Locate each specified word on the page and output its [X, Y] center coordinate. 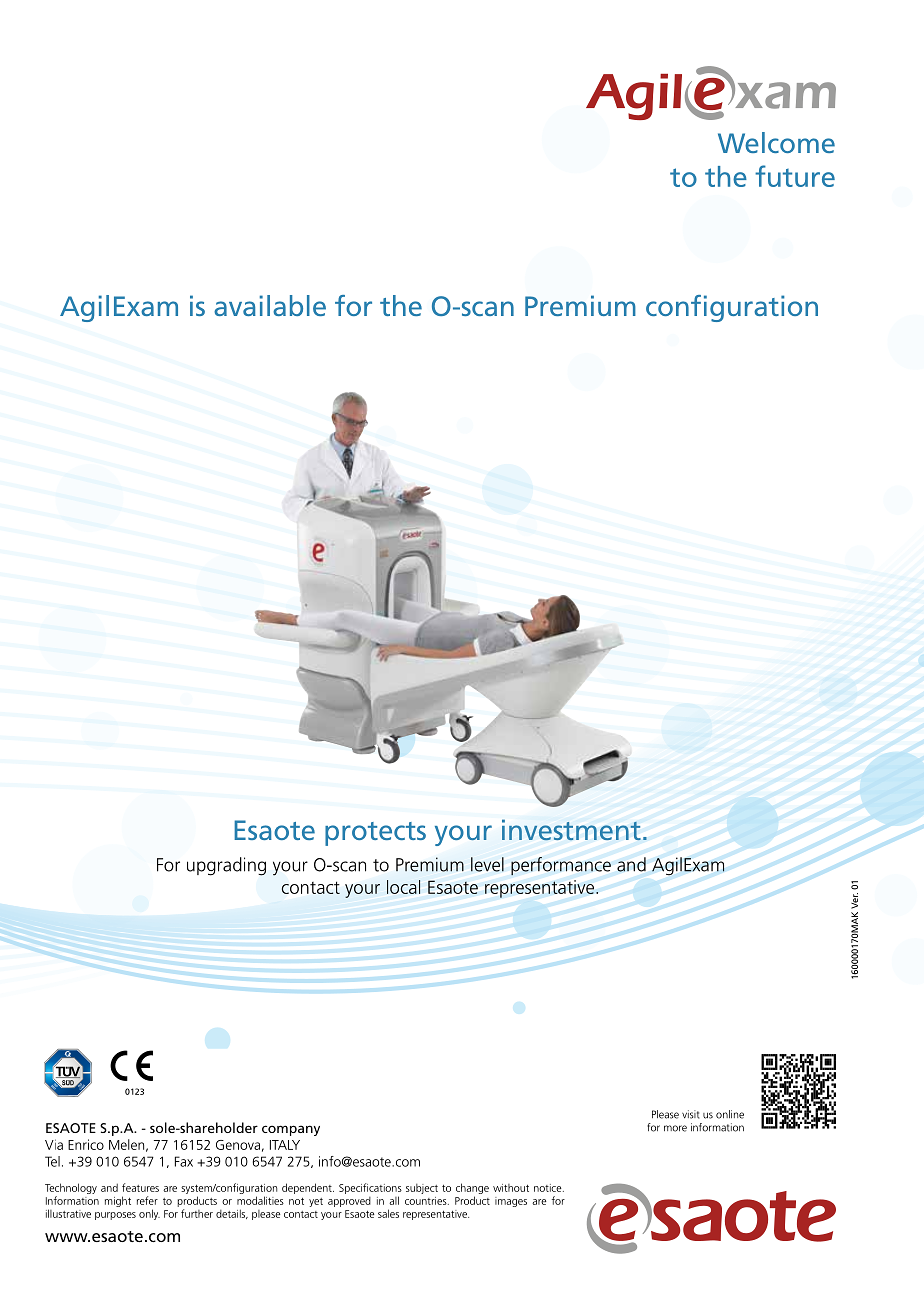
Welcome [776, 142]
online [730, 1114]
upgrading [226, 866]
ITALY [285, 1145]
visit [690, 1114]
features [140, 1187]
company [291, 1130]
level [487, 864]
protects [375, 834]
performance [561, 866]
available [270, 305]
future [795, 176]
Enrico [86, 1144]
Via [54, 1144]
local [403, 887]
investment [571, 830]
